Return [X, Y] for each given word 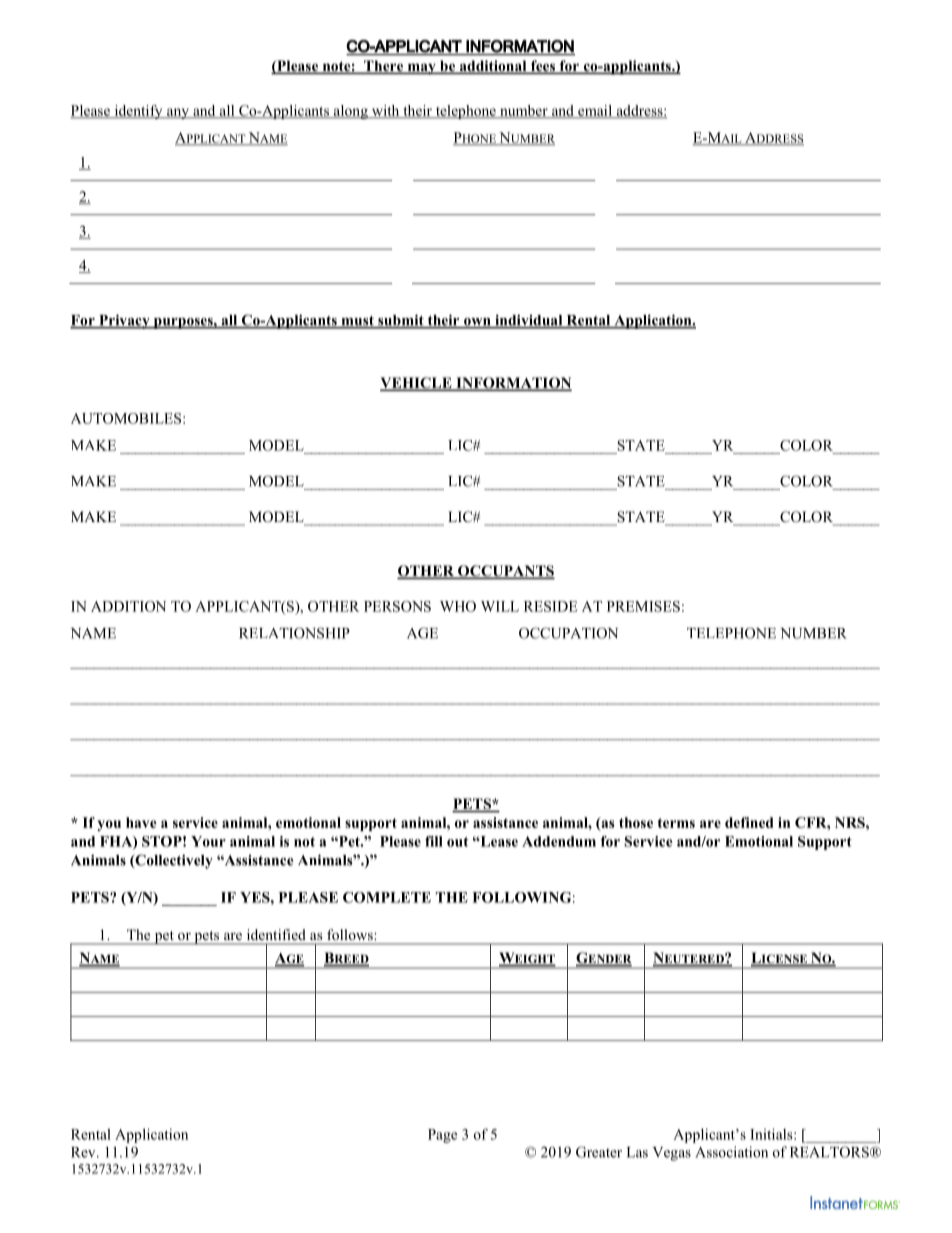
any [178, 113]
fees [543, 67]
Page [442, 1136]
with [385, 111]
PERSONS [397, 606]
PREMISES [643, 606]
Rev [84, 1152]
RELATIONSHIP [294, 633]
